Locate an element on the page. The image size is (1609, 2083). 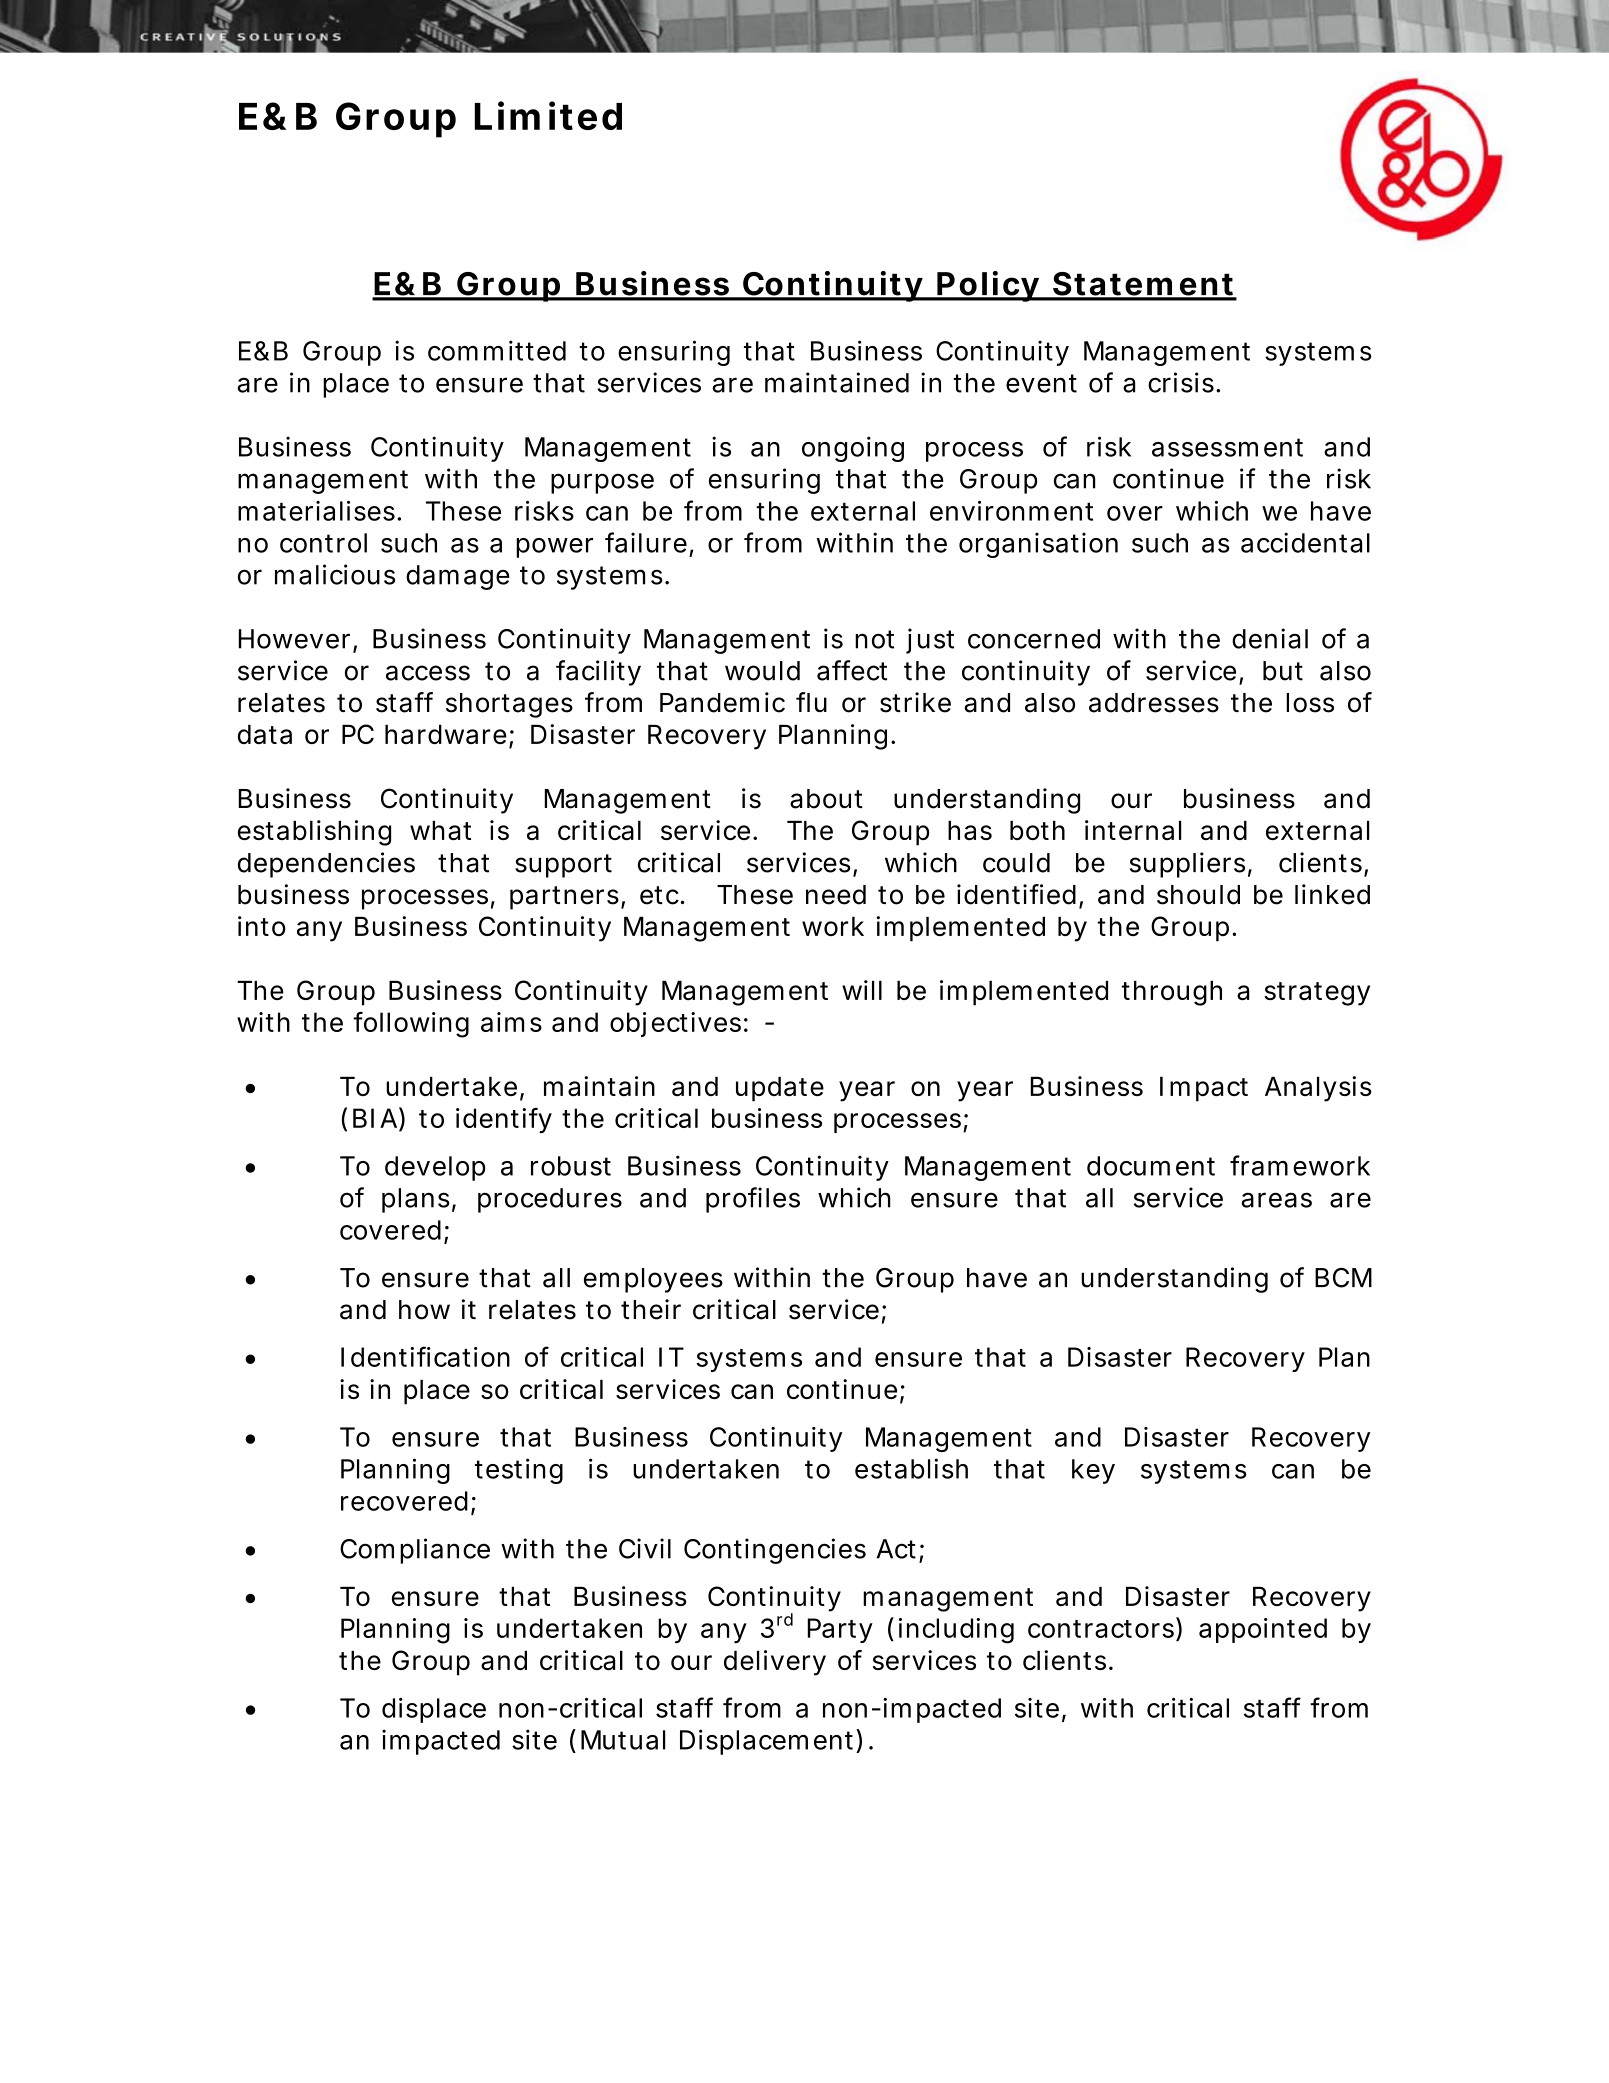
ongoing is located at coordinates (853, 449).
